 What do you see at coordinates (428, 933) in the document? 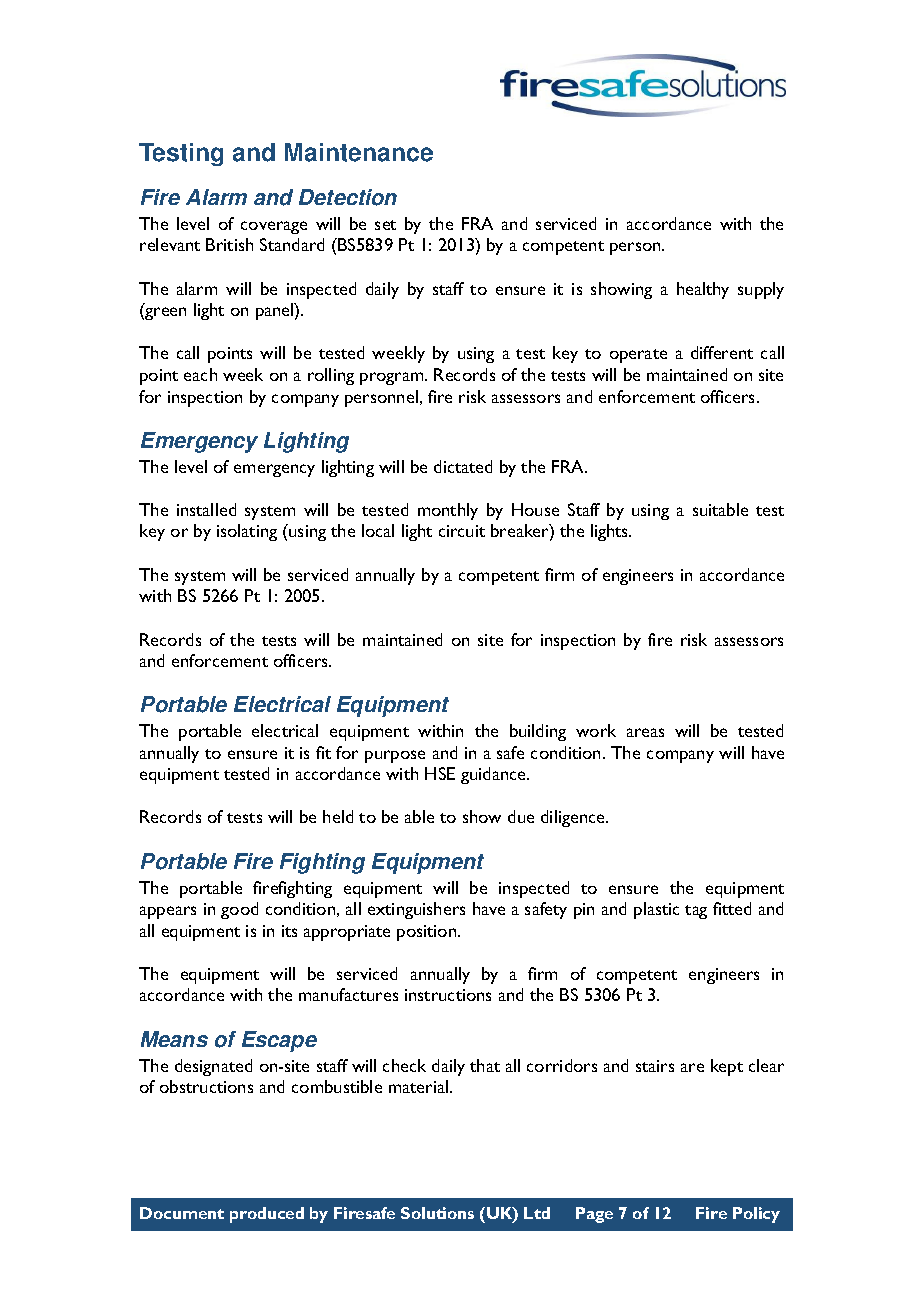
I see `position` at bounding box center [428, 933].
